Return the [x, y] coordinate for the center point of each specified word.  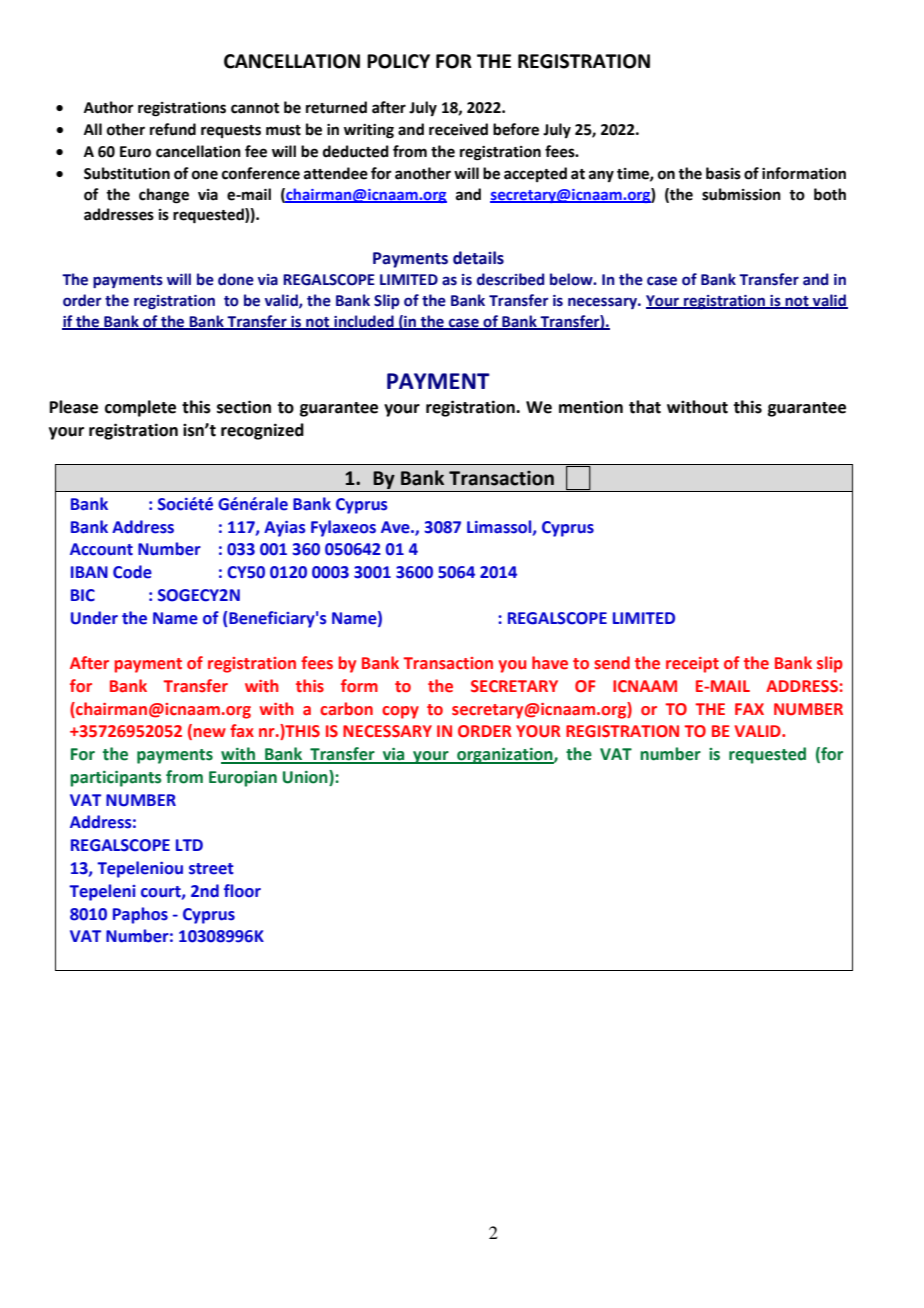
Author [109, 107]
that [645, 407]
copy [400, 712]
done [236, 279]
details [478, 258]
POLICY [398, 61]
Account [101, 549]
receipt [692, 665]
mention [591, 407]
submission [741, 194]
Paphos [140, 915]
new [210, 733]
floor [242, 891]
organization [505, 756]
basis [723, 173]
